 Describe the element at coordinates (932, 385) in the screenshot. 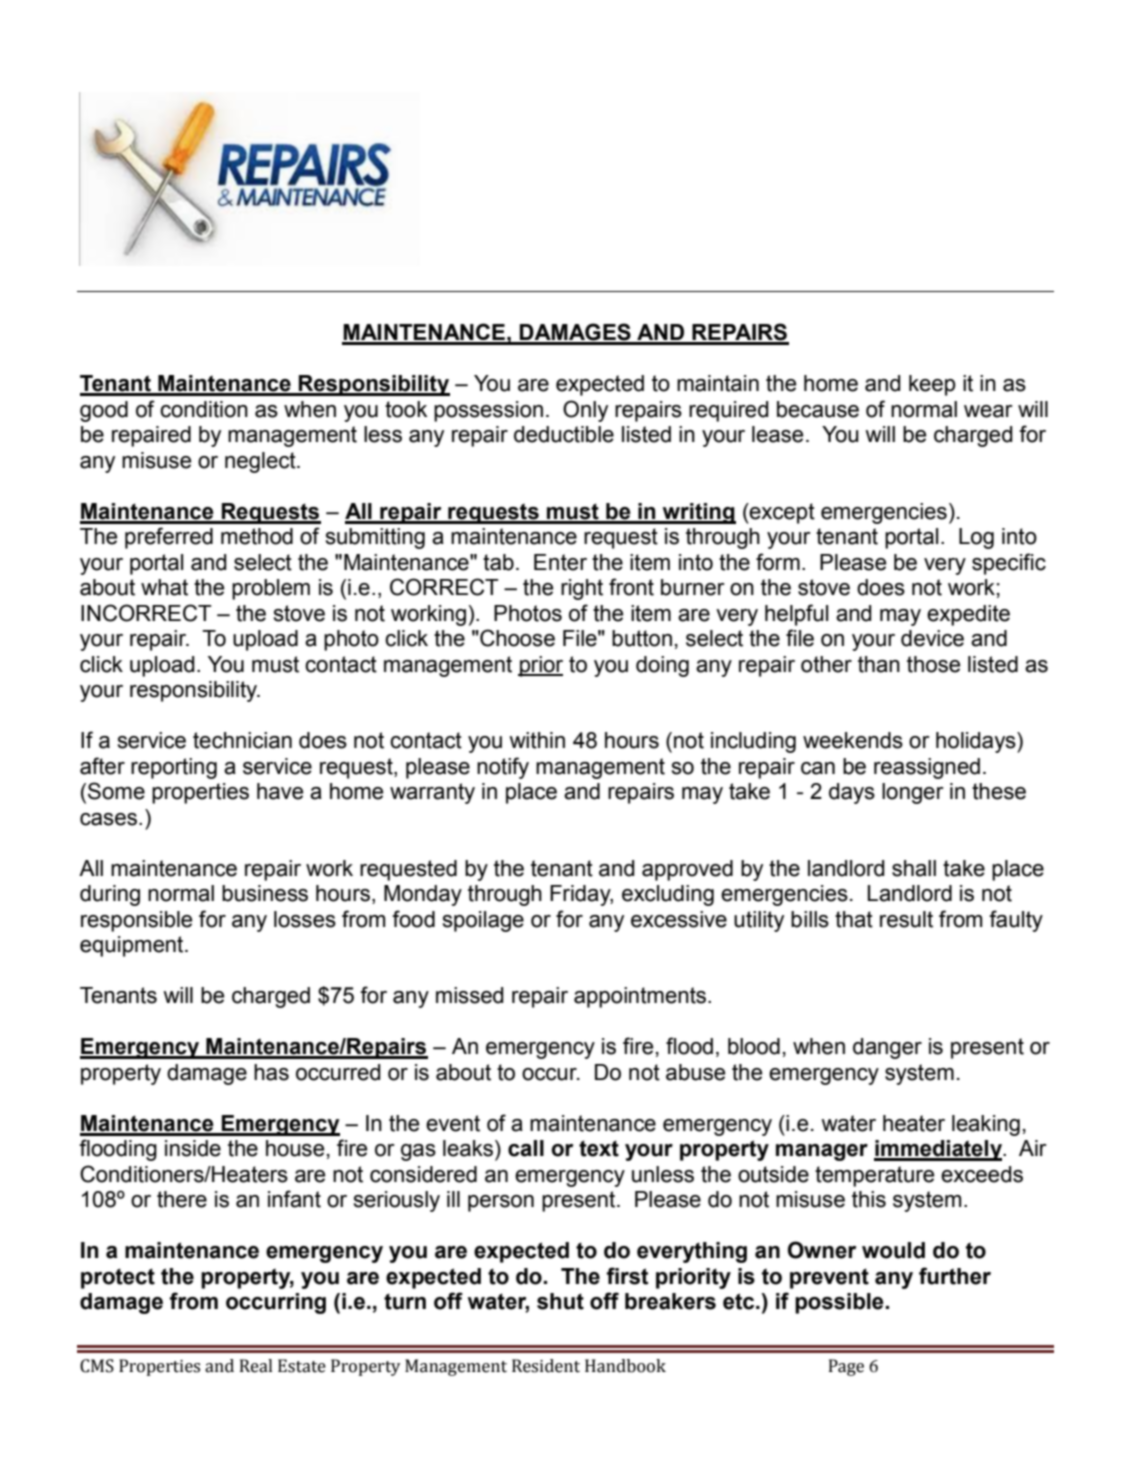

I see `keep` at that location.
